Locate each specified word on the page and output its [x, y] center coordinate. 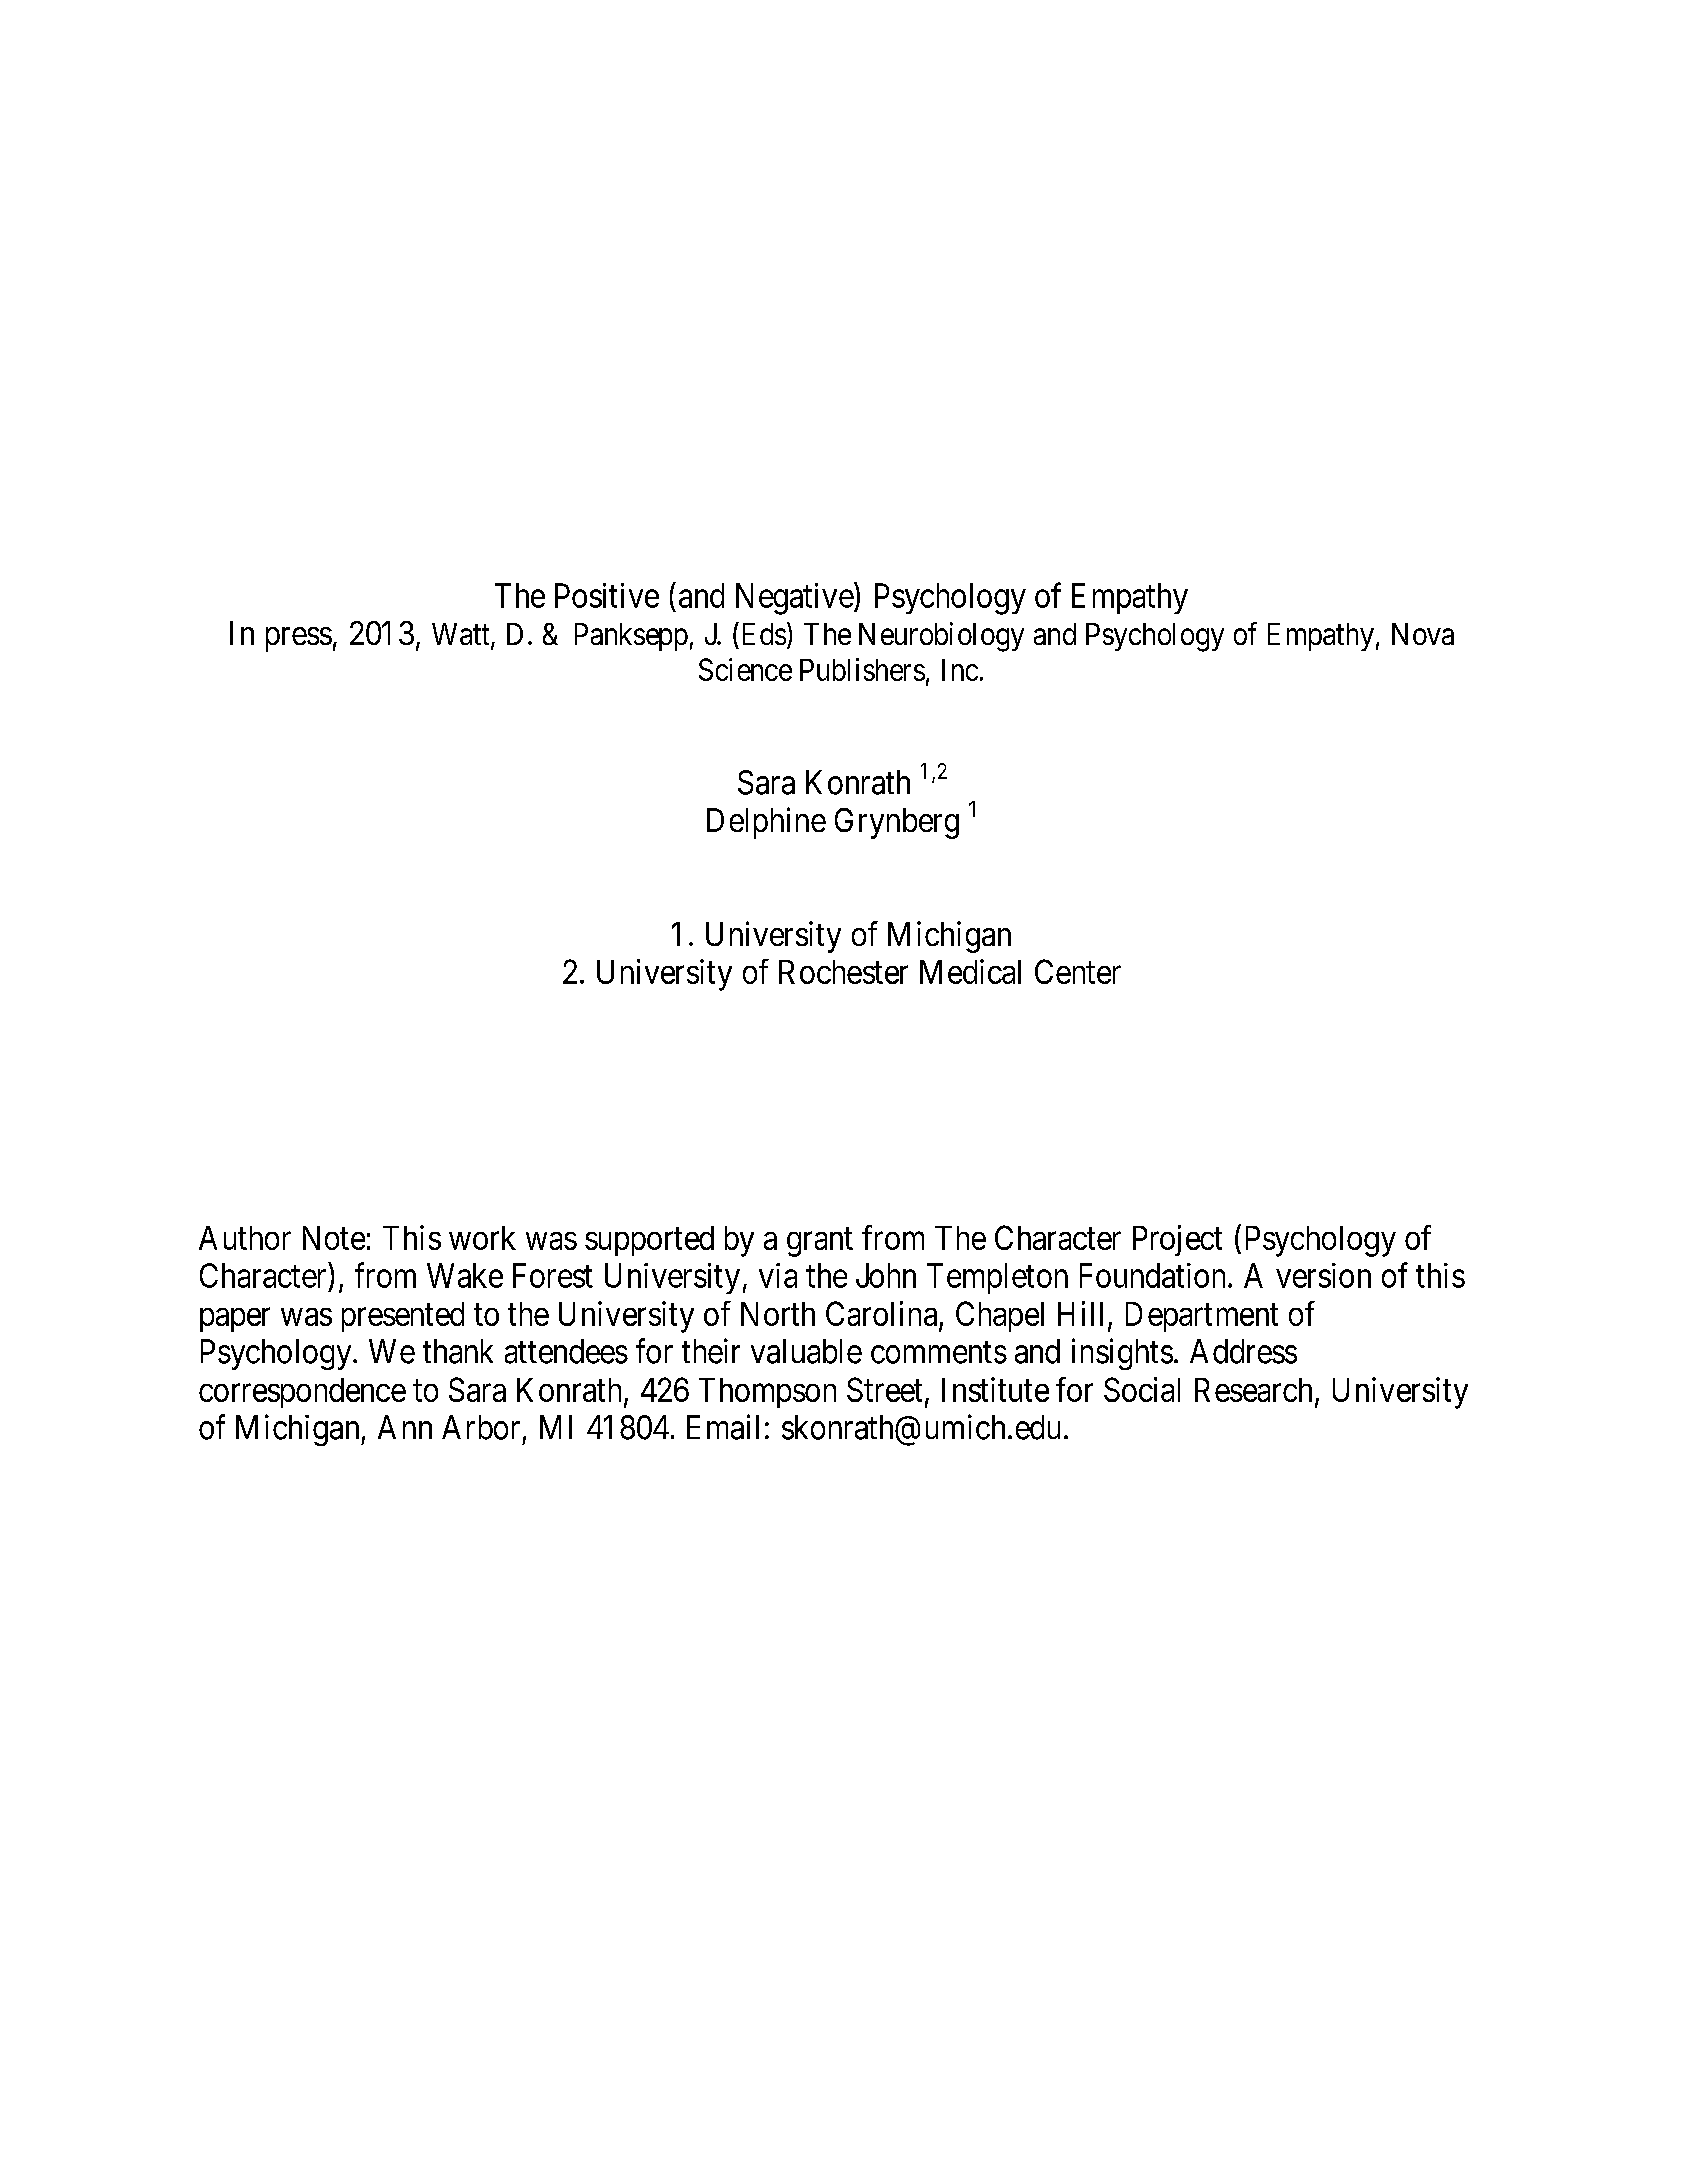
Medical [970, 971]
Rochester [843, 972]
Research [1255, 1391]
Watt [462, 635]
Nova [1423, 634]
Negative [795, 598]
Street [884, 1389]
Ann [405, 1427]
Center [1078, 971]
